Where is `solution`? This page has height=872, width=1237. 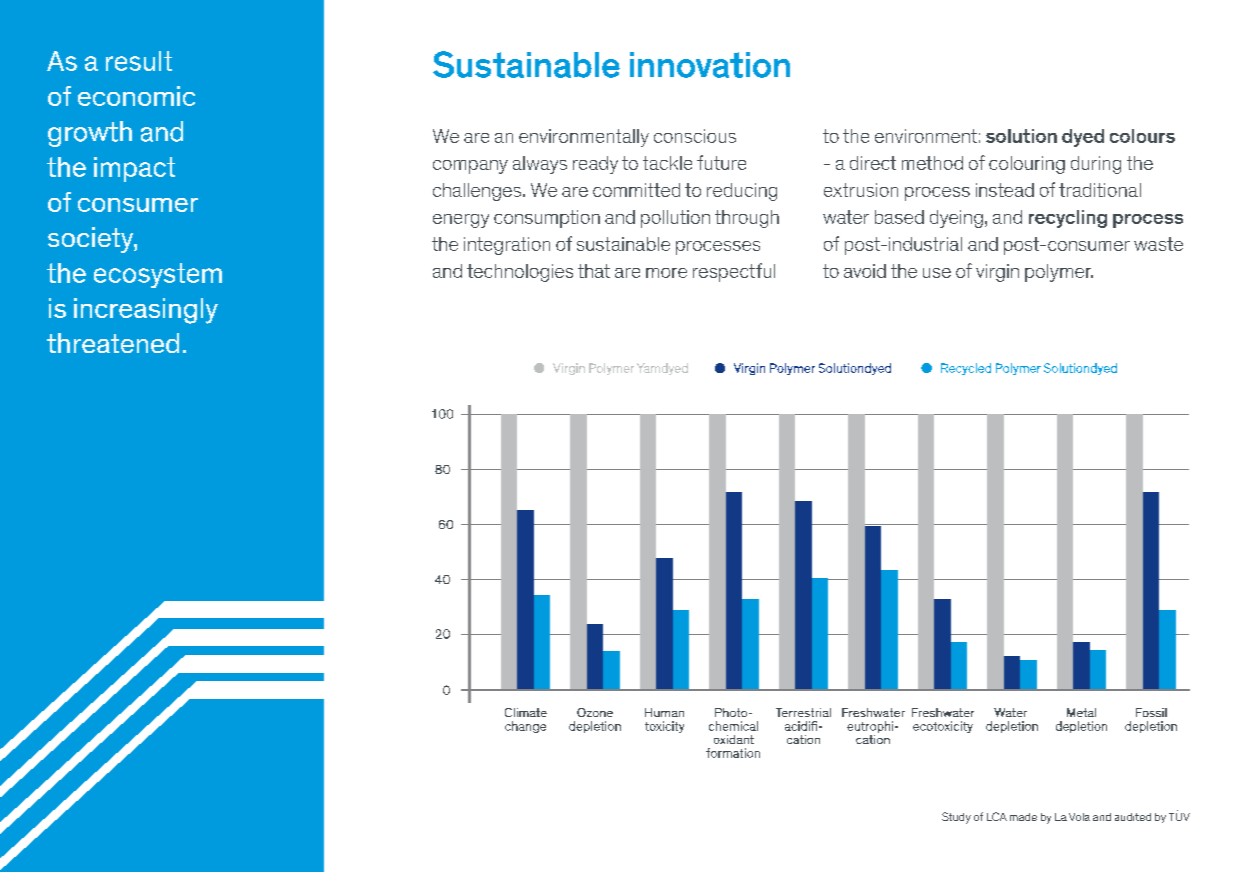
solution is located at coordinates (1021, 136).
